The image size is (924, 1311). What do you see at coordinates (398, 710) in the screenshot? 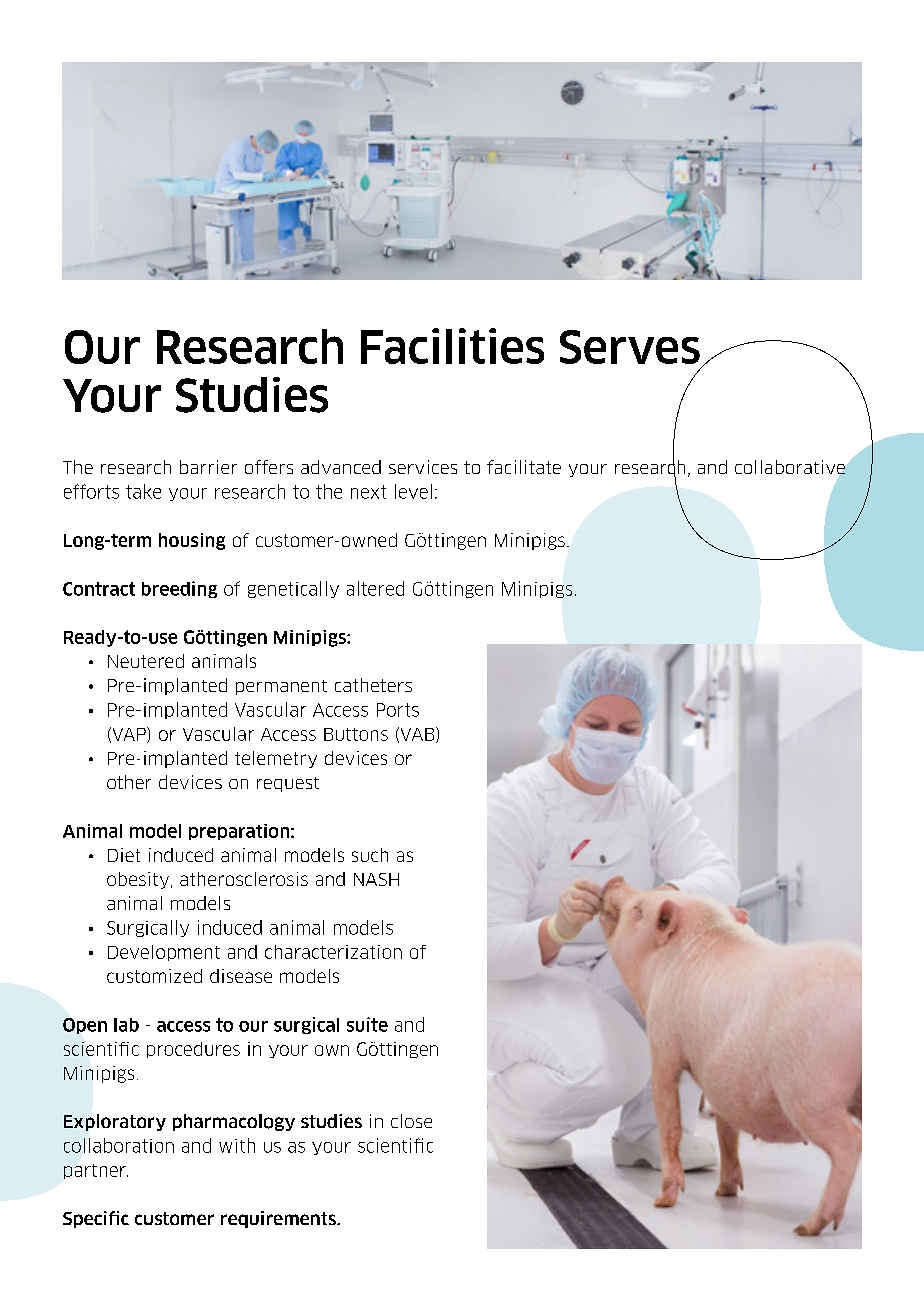
I see `Ports` at bounding box center [398, 710].
